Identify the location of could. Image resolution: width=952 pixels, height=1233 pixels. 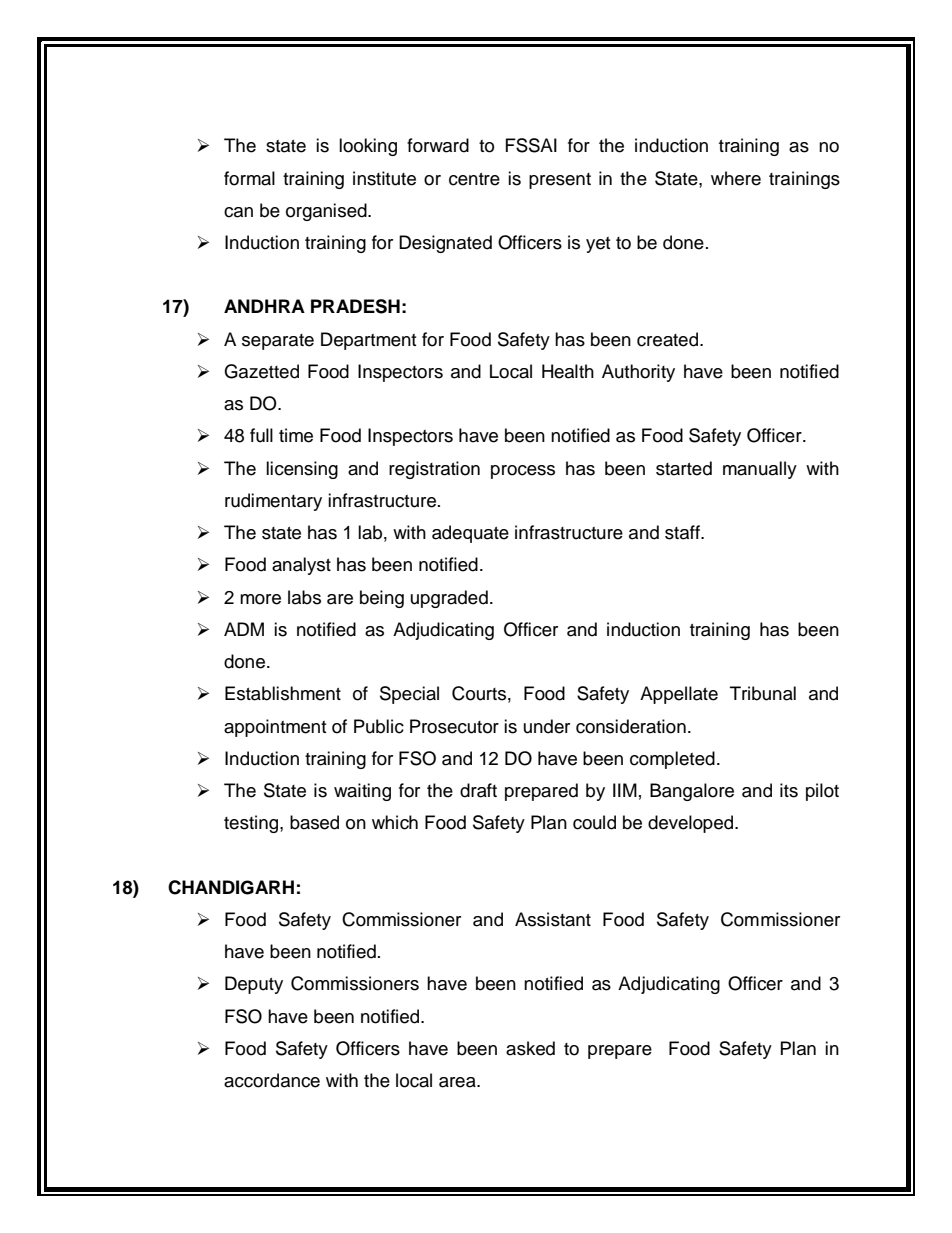
(594, 822).
